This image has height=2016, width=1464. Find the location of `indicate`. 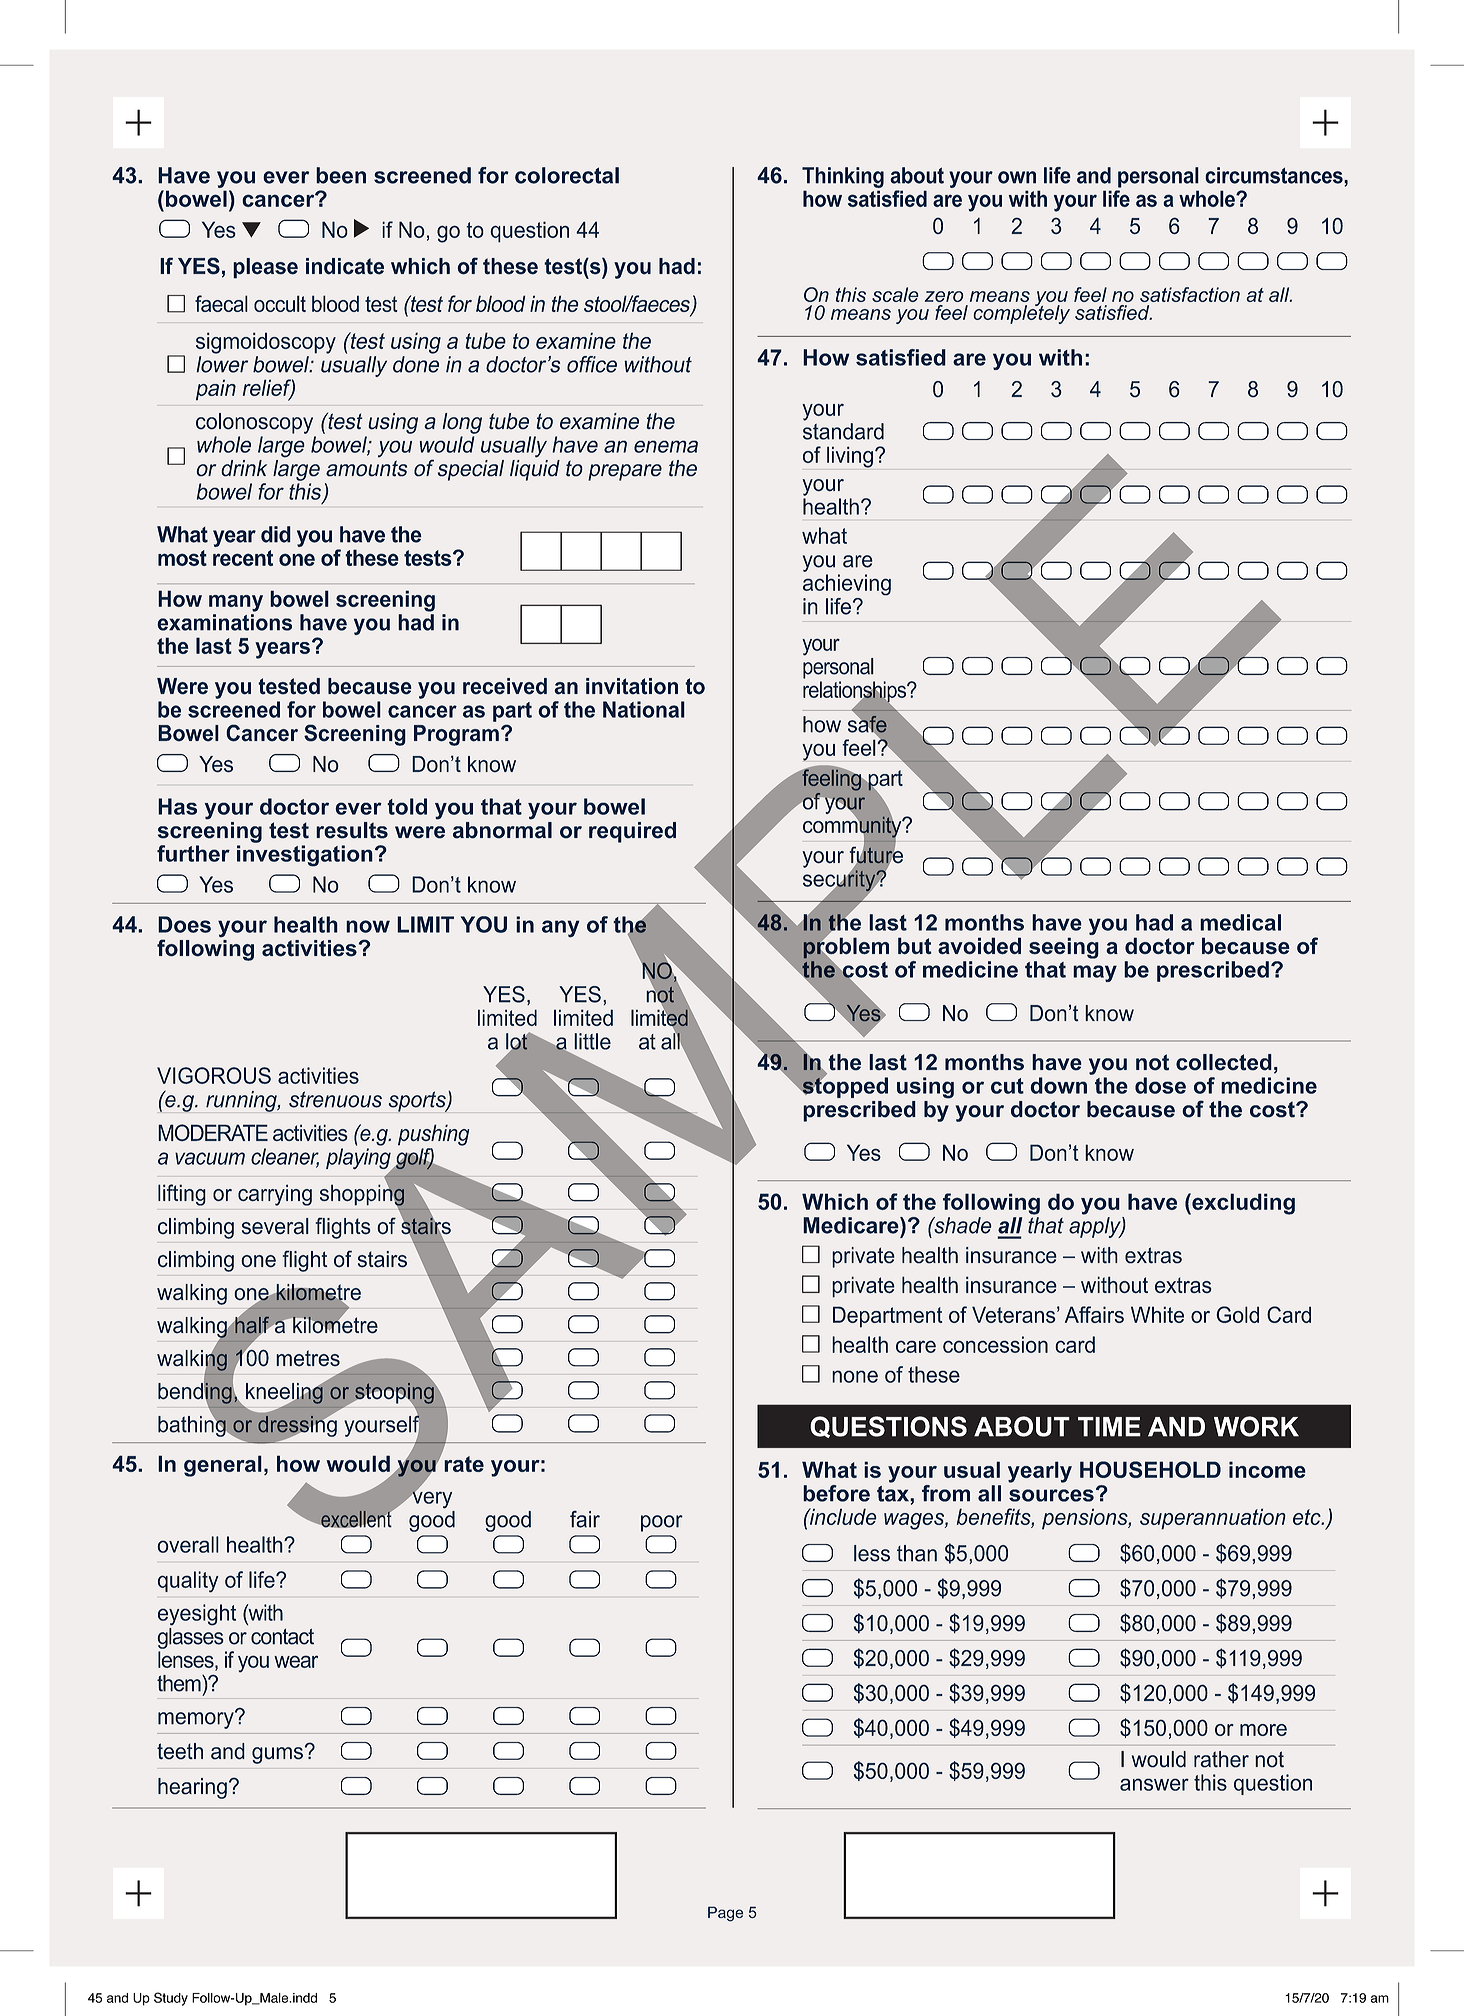

indicate is located at coordinates (345, 266).
